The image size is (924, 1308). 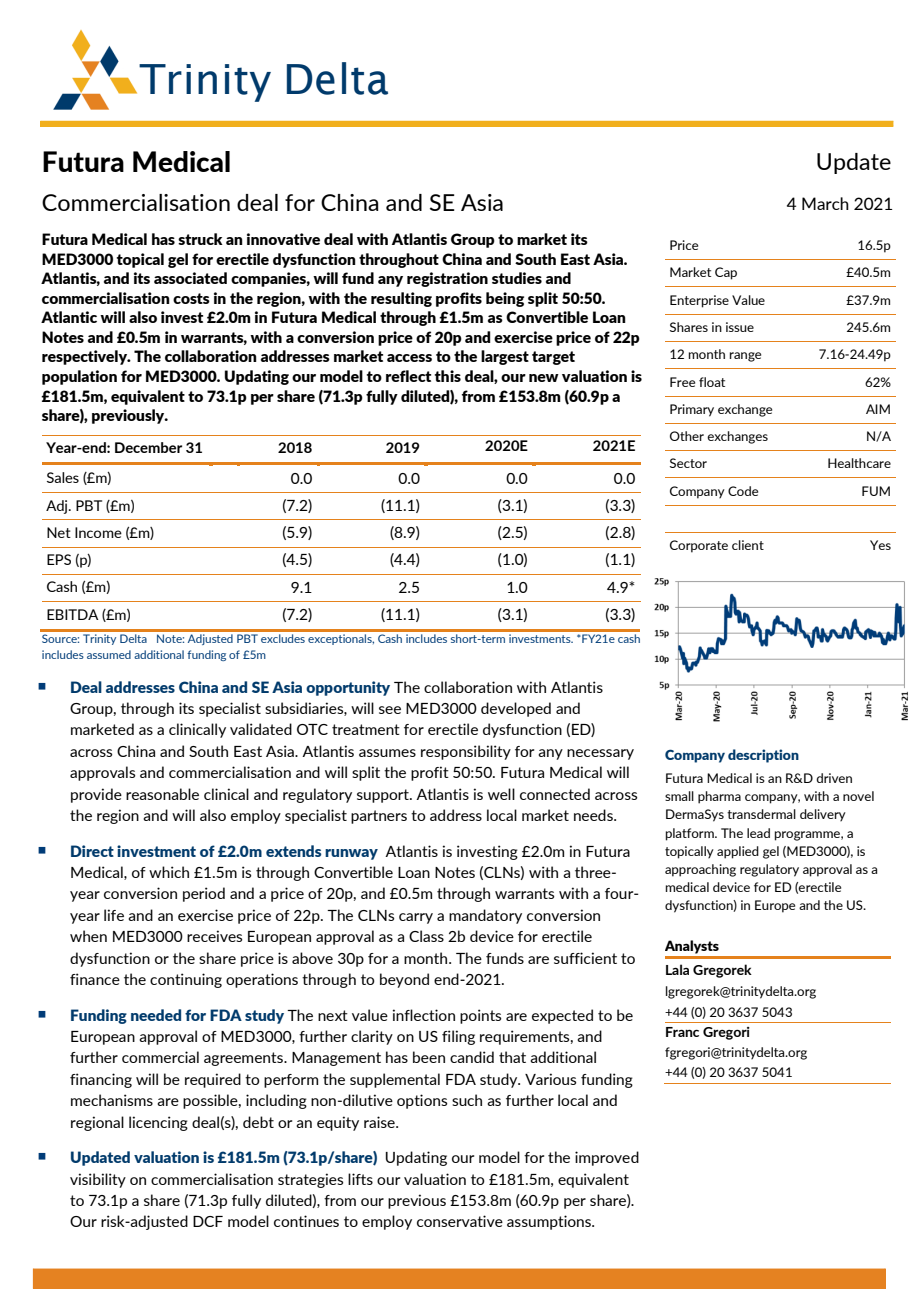 What do you see at coordinates (447, 279) in the document?
I see `registration` at bounding box center [447, 279].
